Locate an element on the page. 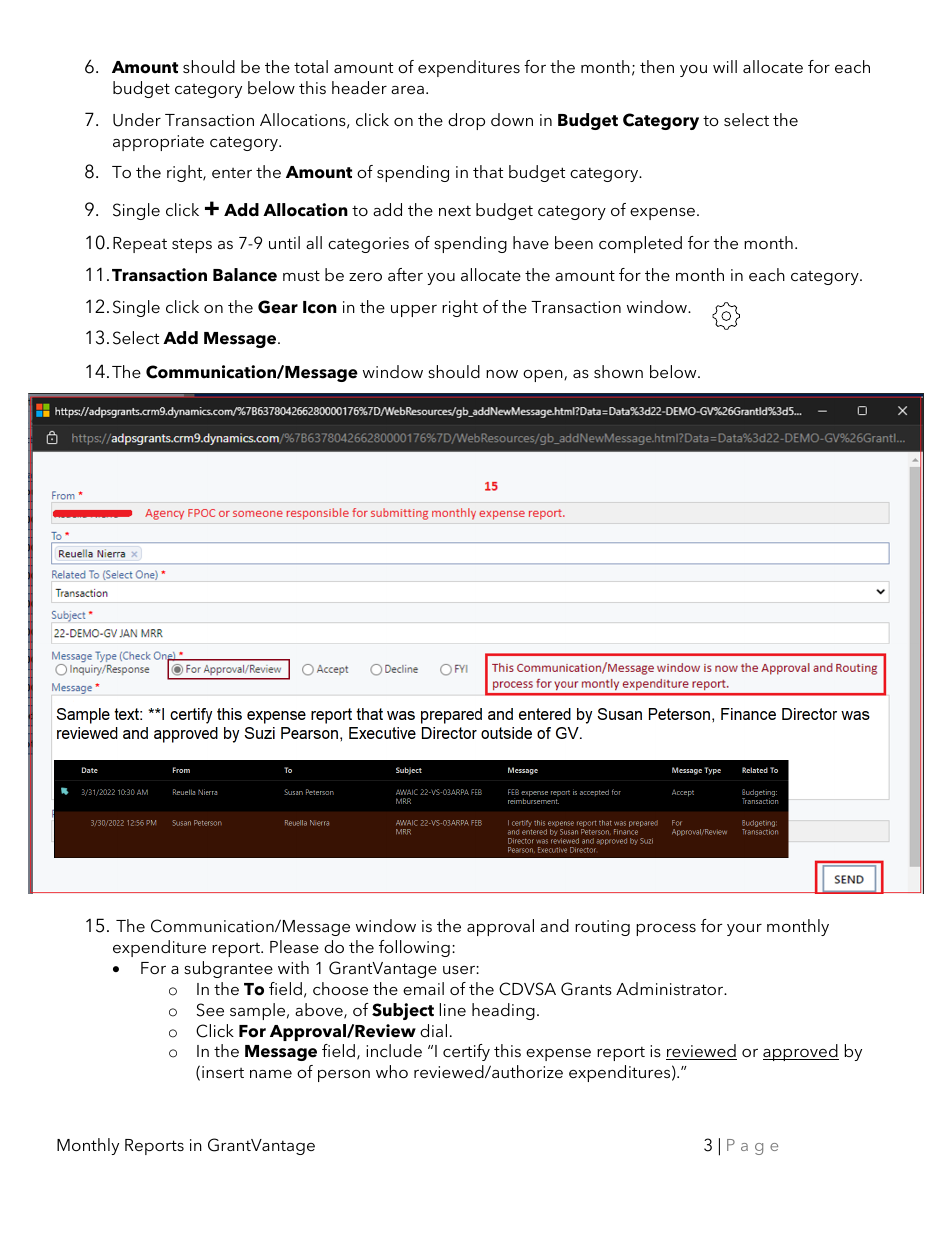  Please is located at coordinates (294, 946).
